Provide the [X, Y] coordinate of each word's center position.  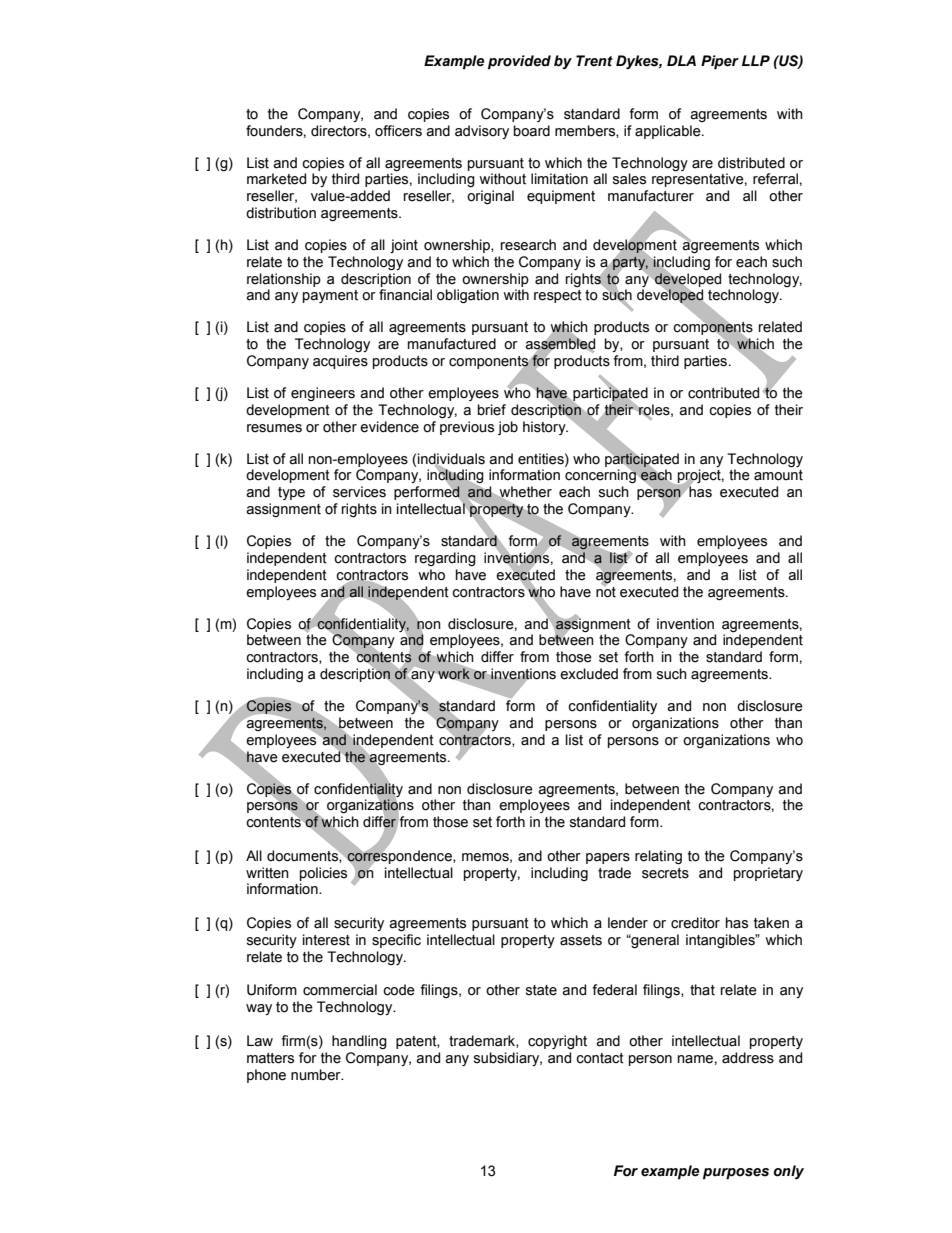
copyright [557, 1042]
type [291, 493]
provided [519, 62]
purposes [736, 1174]
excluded [589, 674]
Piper [720, 62]
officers [398, 131]
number [317, 1075]
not [606, 591]
